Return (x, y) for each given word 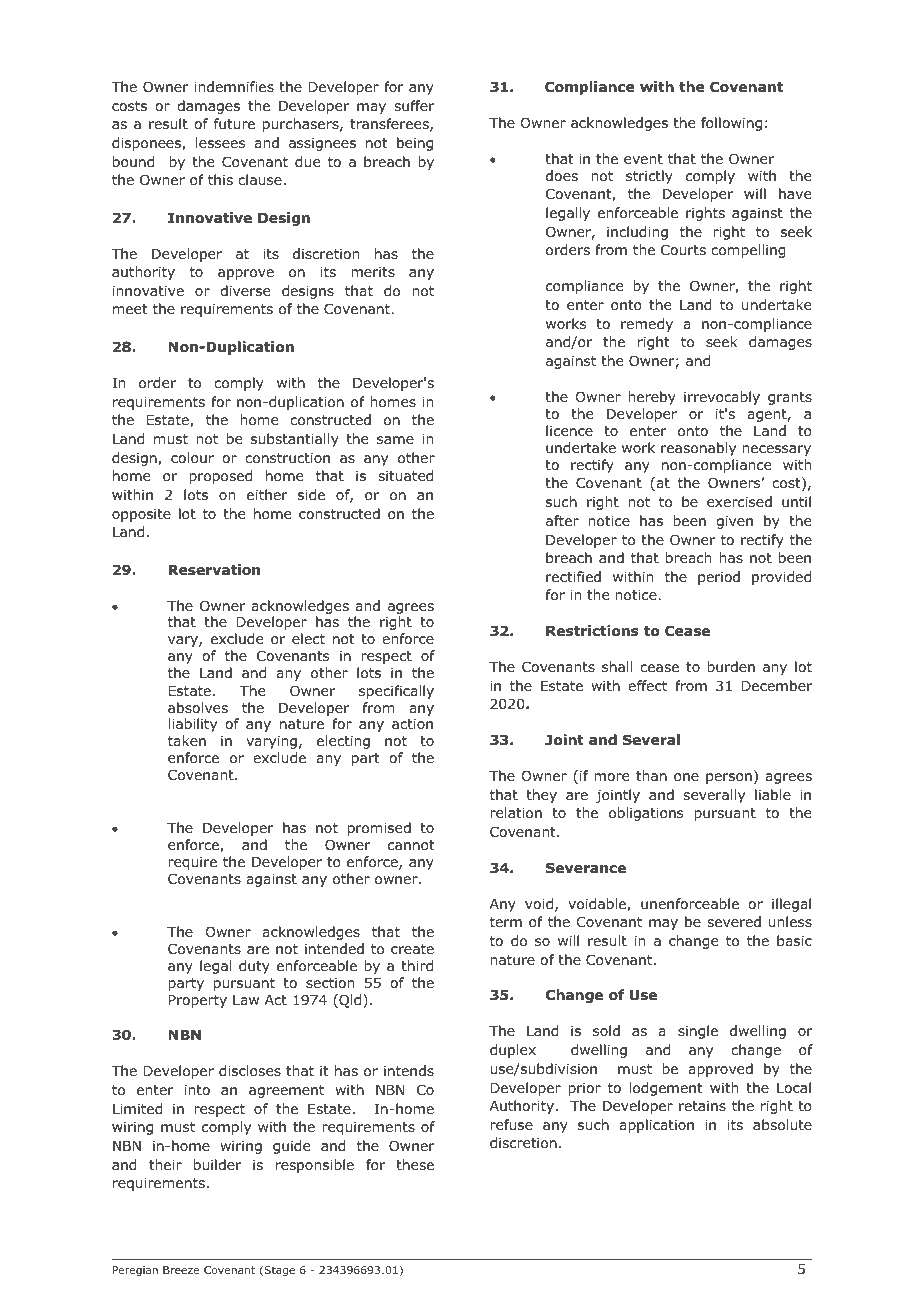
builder (217, 1164)
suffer (414, 105)
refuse (511, 1124)
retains (702, 1105)
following (731, 124)
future (234, 123)
